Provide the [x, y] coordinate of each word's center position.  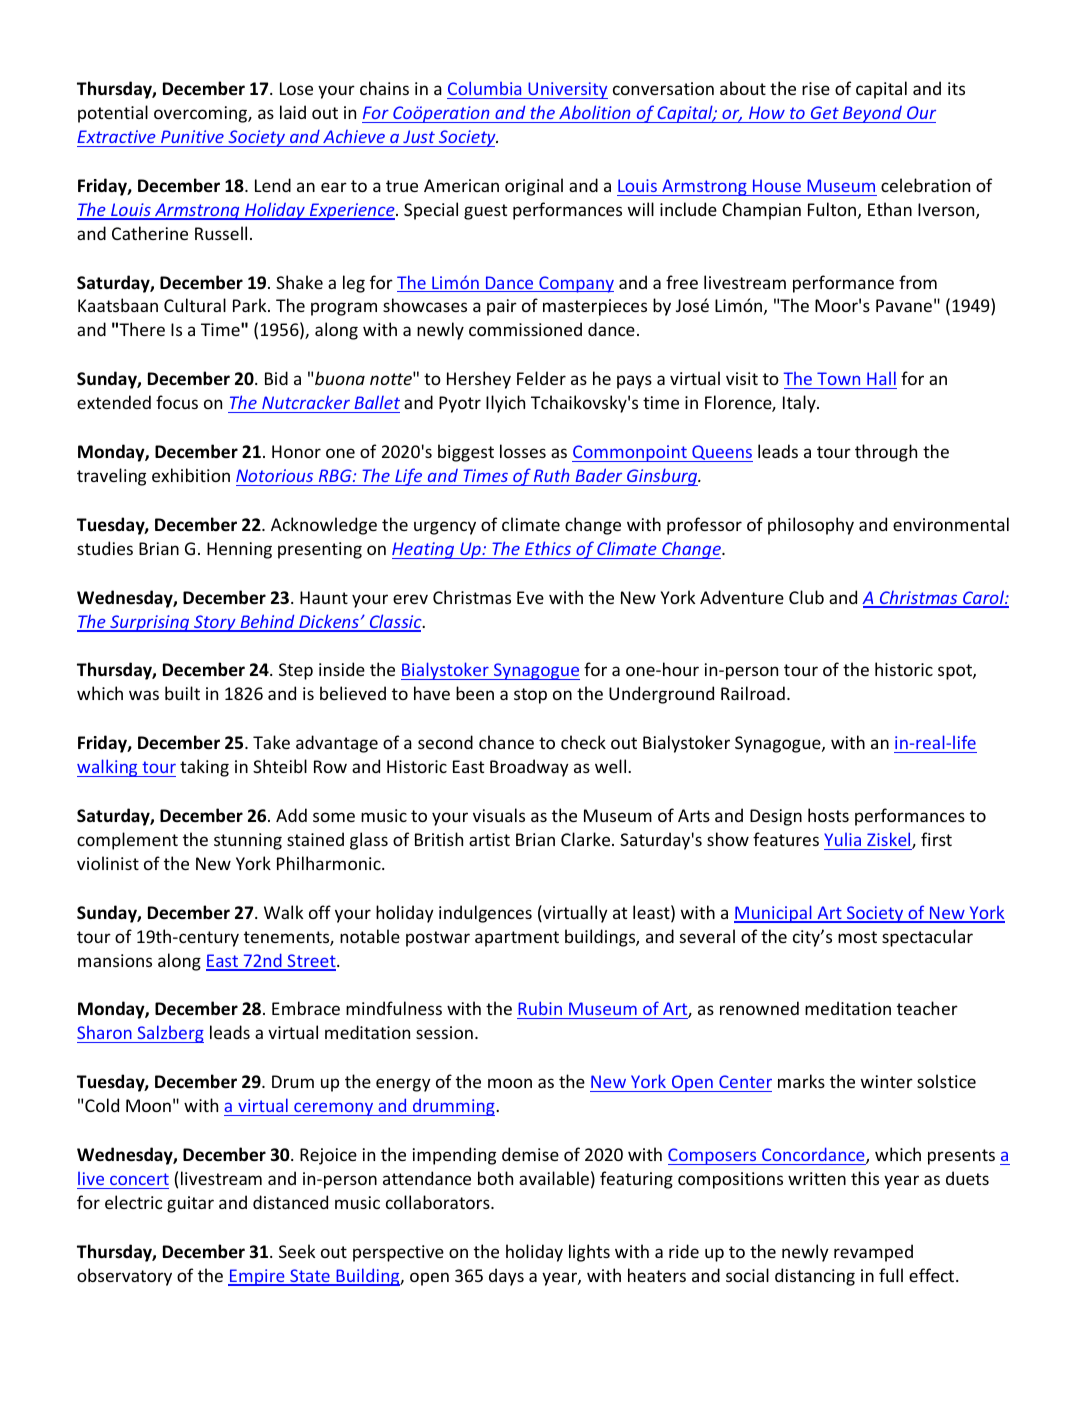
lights [589, 1253]
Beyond [872, 114]
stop [530, 696]
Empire [257, 1277]
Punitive [192, 136]
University [567, 90]
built [182, 693]
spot [956, 672]
